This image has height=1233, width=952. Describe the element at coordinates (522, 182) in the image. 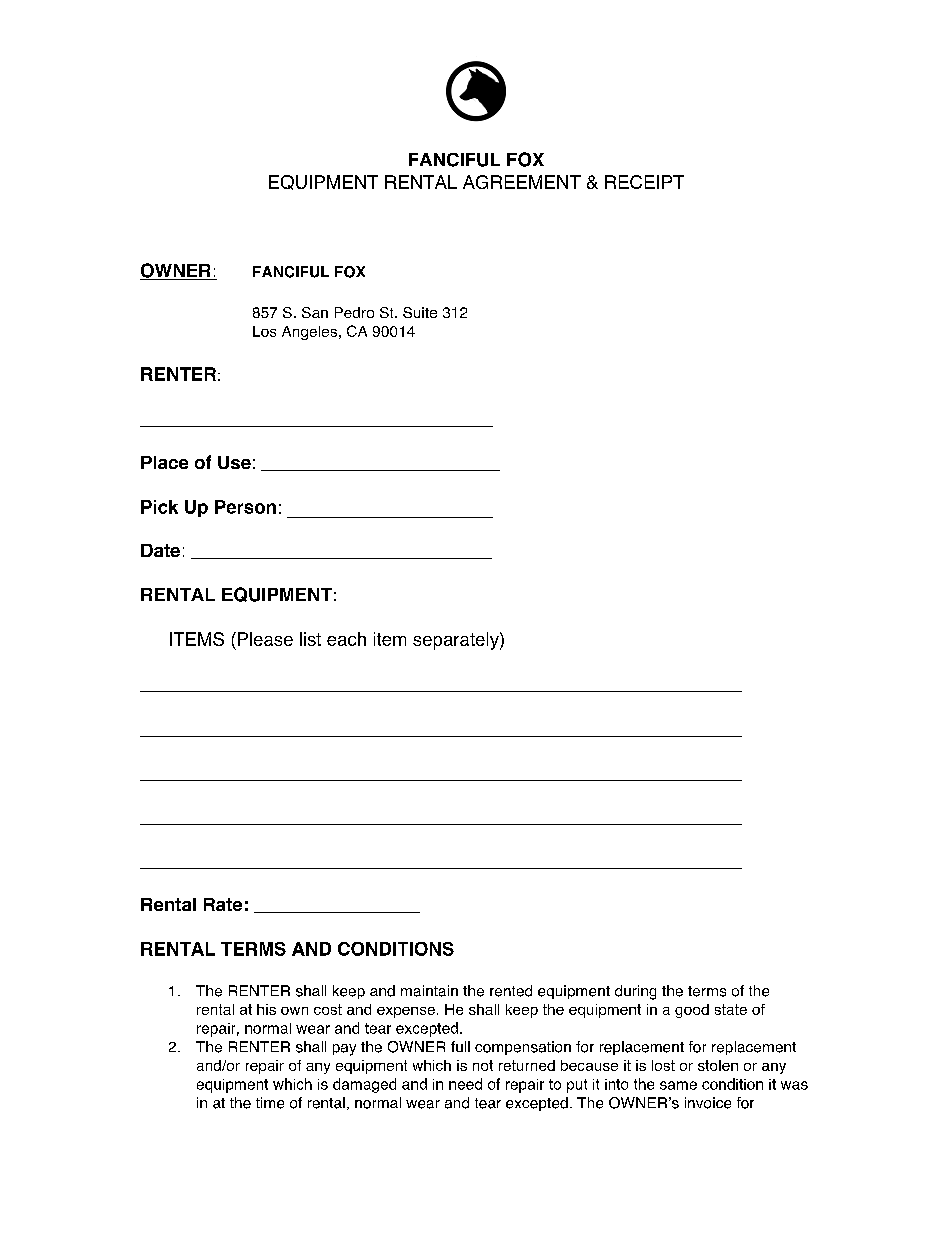

I see `AGREEMENT` at that location.
